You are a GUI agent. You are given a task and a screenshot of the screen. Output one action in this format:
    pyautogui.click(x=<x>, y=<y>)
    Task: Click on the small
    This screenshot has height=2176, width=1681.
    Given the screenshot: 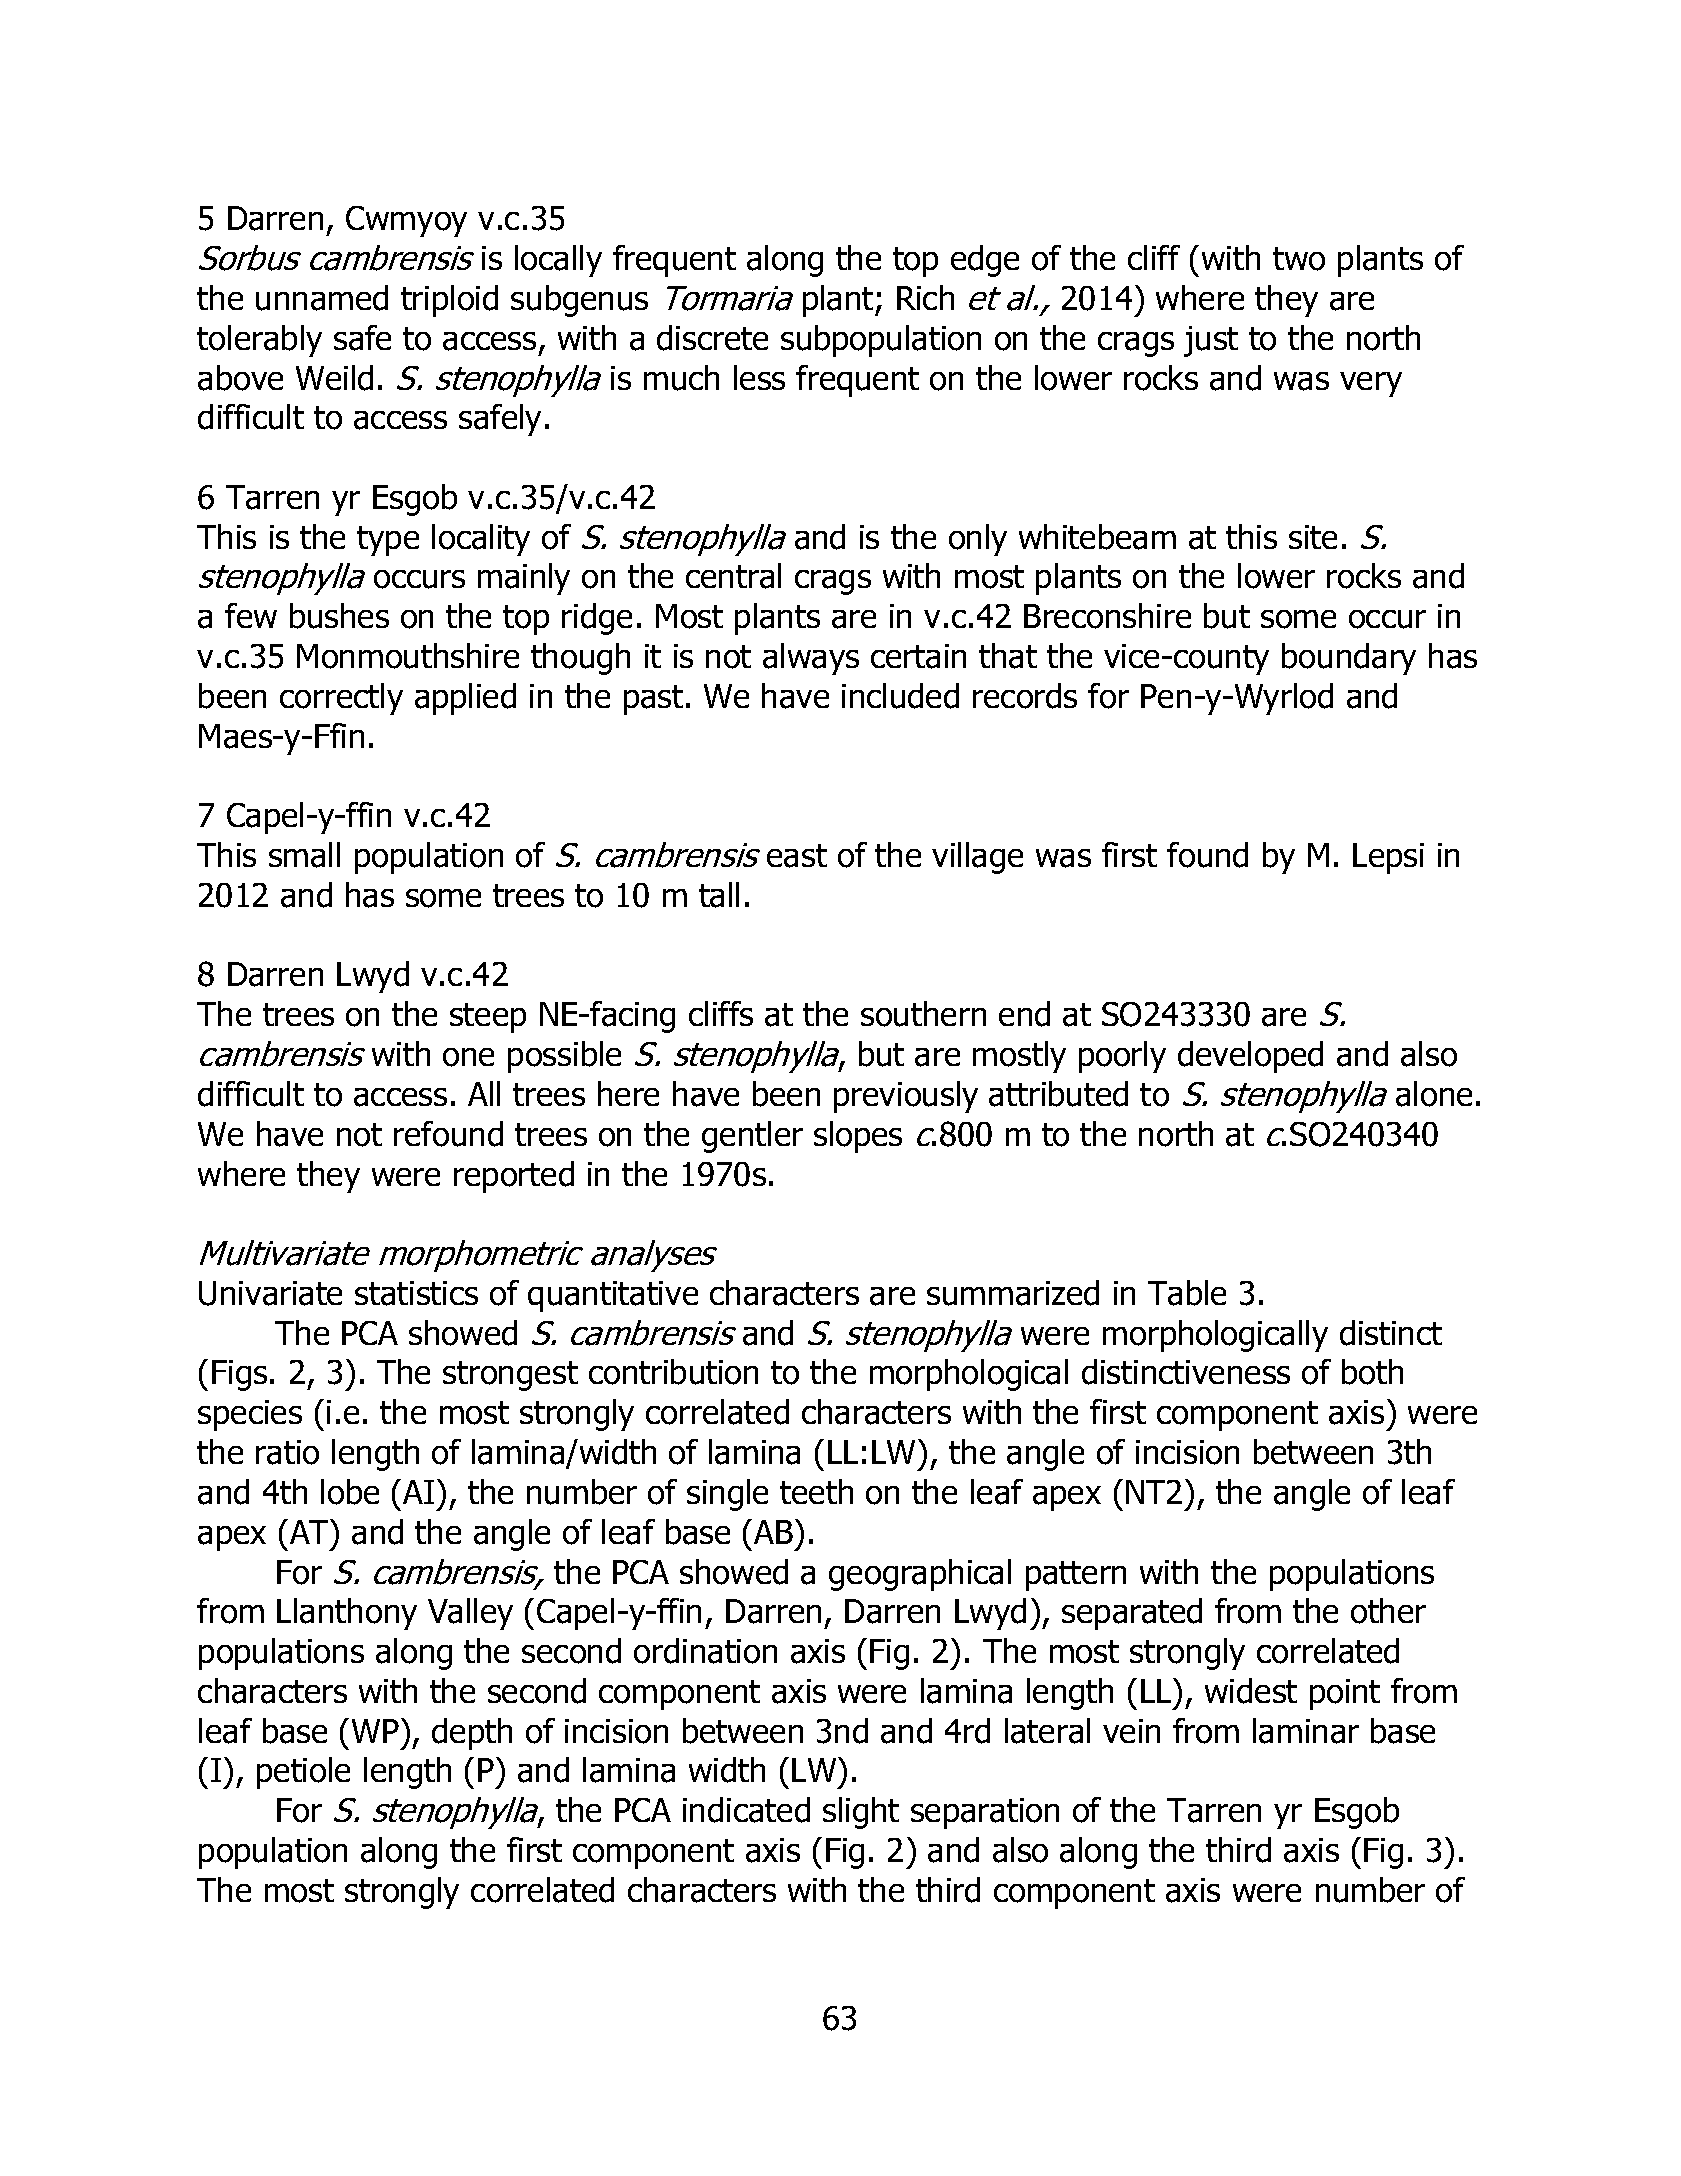 What is the action you would take?
    pyautogui.click(x=304, y=855)
